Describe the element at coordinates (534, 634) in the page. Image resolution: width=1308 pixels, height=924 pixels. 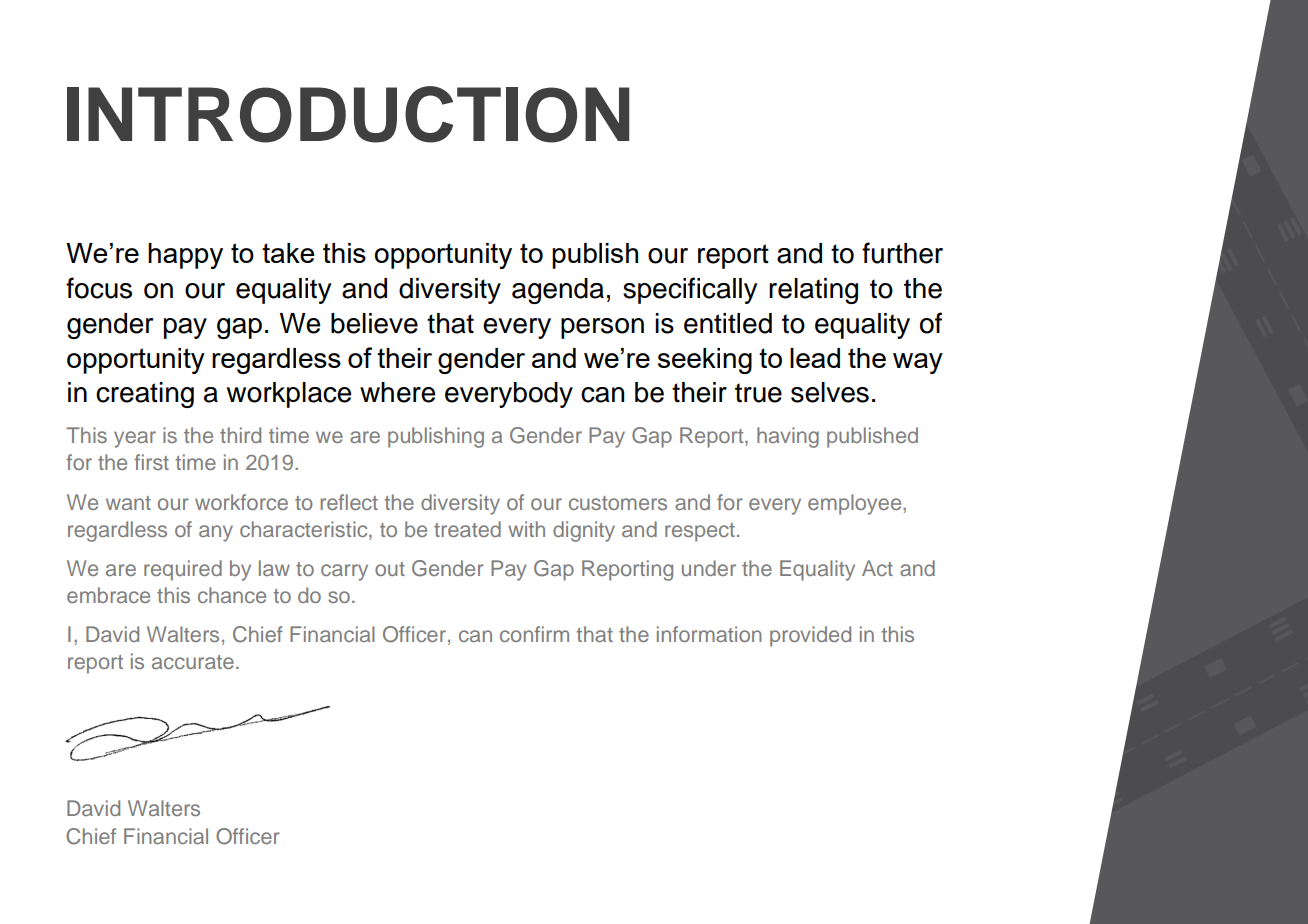
I see `confirm` at that location.
